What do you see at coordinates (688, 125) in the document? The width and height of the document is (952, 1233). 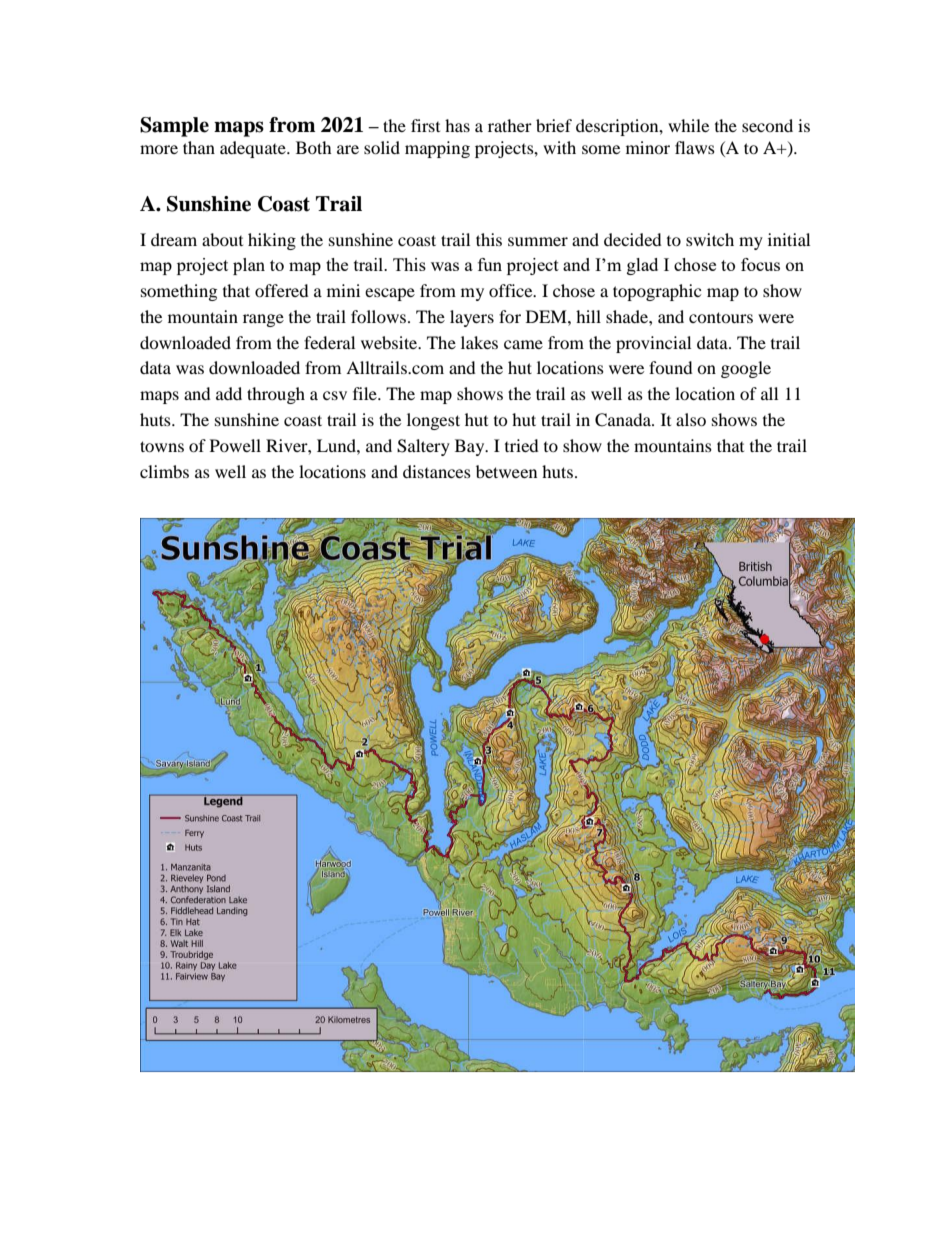 I see `while` at bounding box center [688, 125].
